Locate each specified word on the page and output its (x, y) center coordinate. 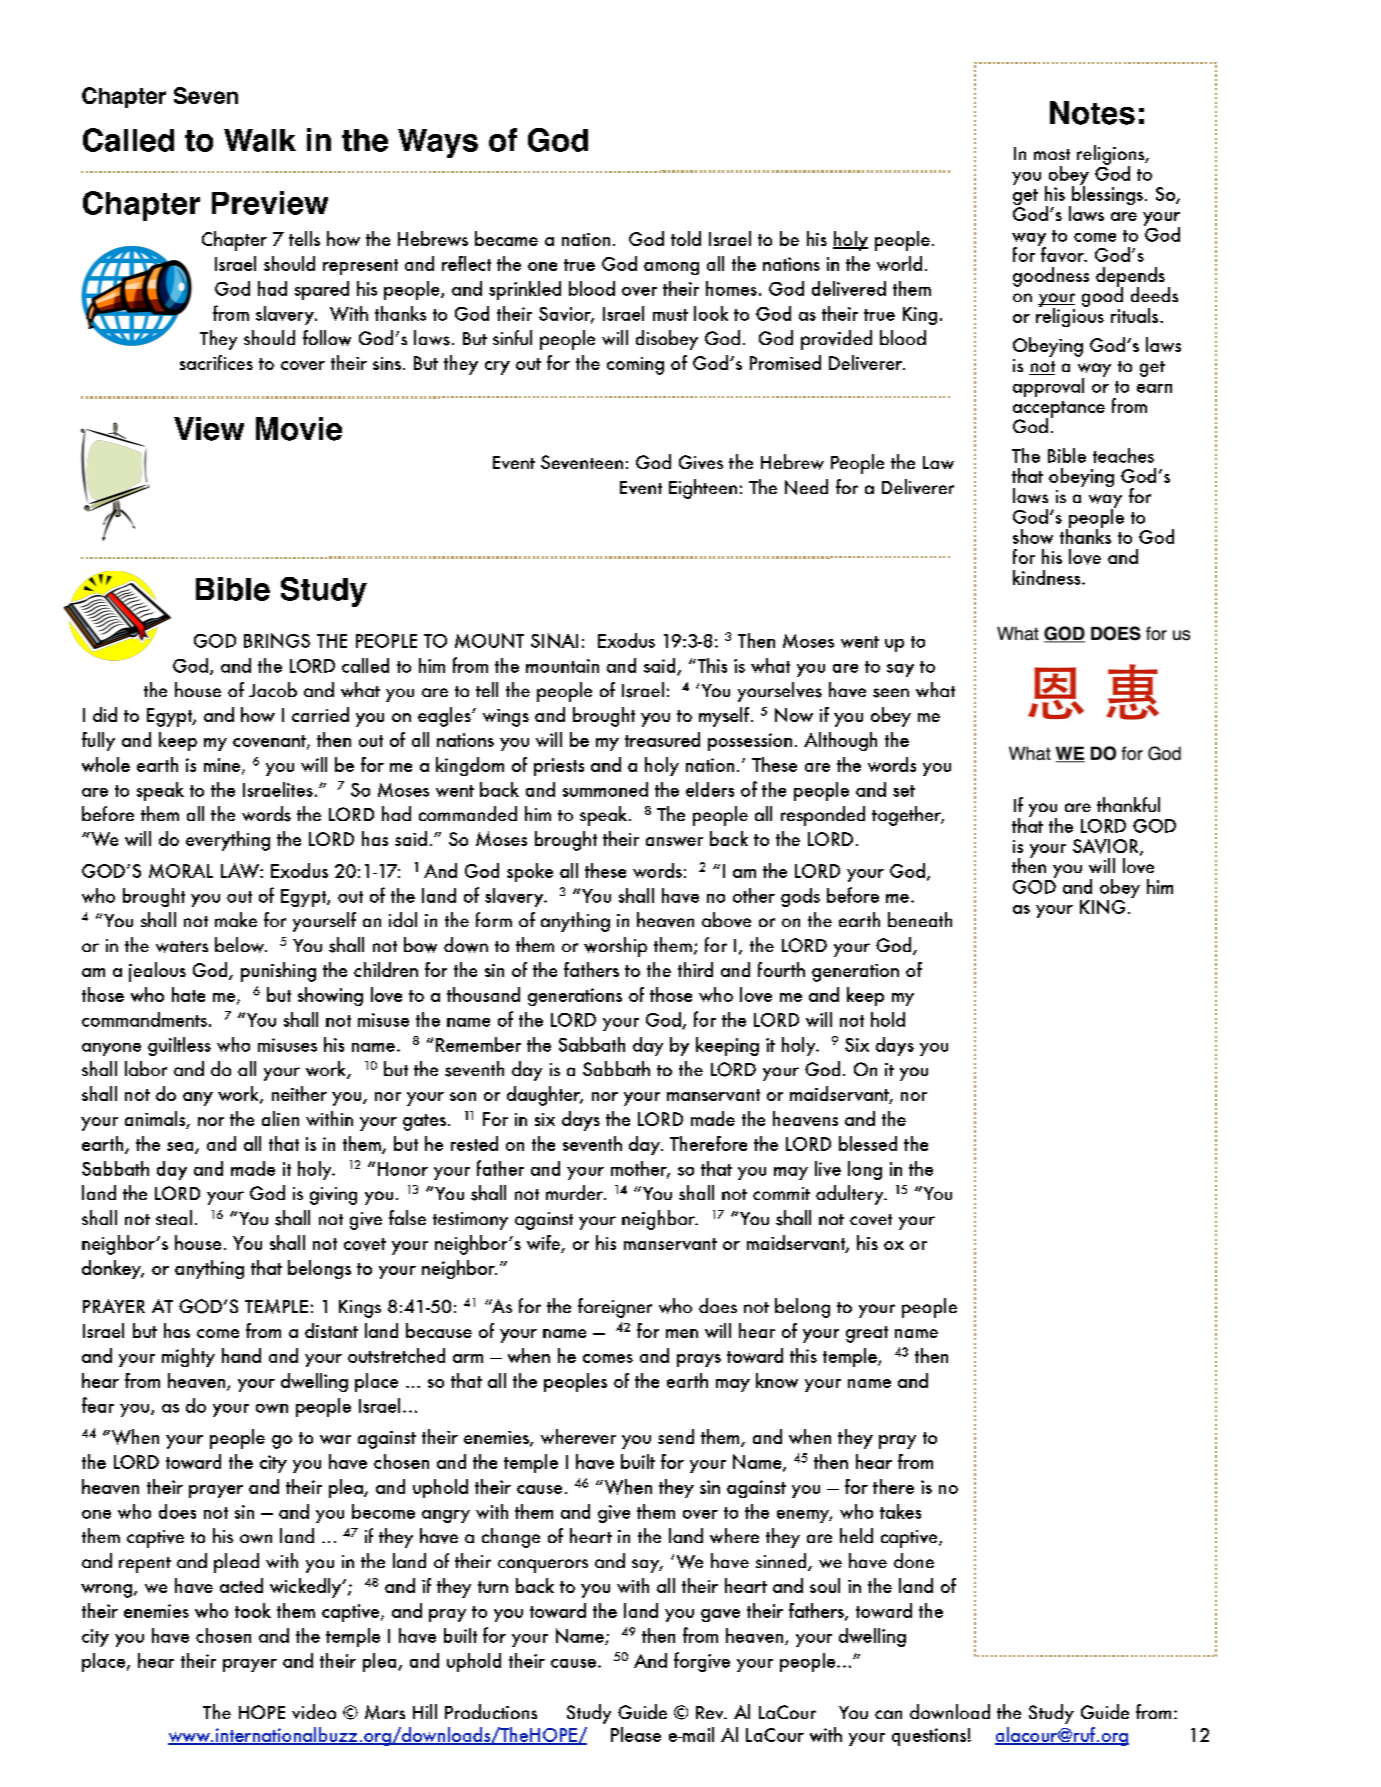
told (686, 238)
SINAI (554, 640)
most (1052, 154)
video (314, 1711)
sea (181, 1147)
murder (576, 1192)
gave (720, 1615)
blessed (868, 1143)
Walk (260, 140)
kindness (1048, 577)
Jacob (273, 689)
